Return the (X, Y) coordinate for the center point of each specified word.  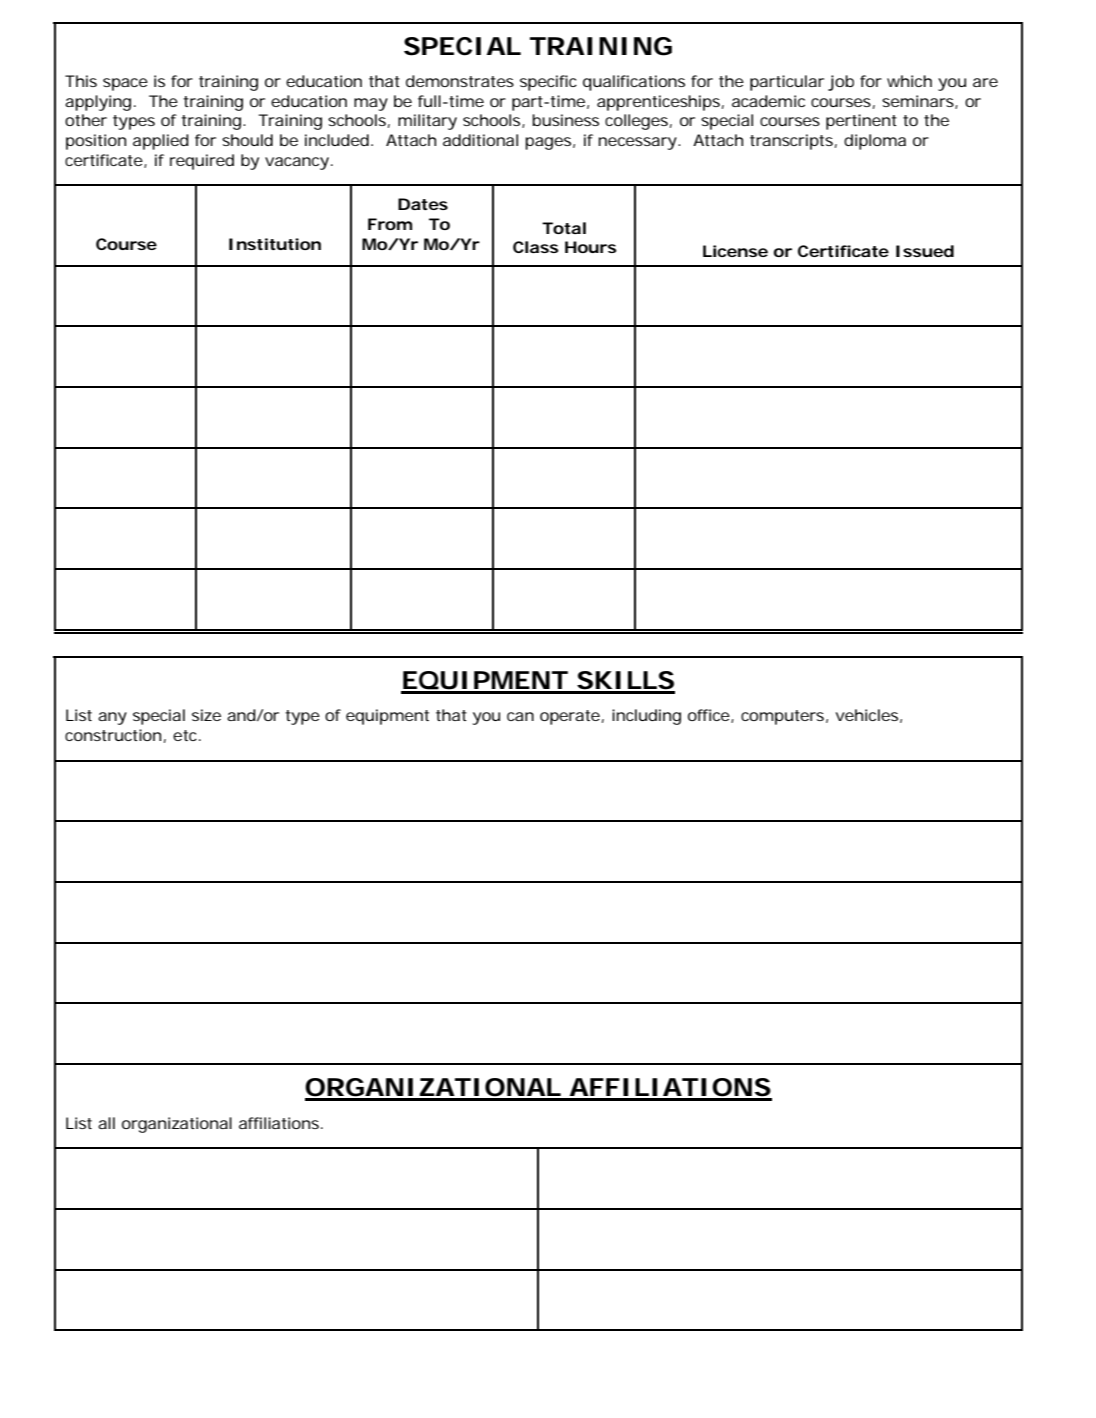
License (735, 251)
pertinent (861, 122)
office (710, 716)
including (646, 717)
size (206, 715)
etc (187, 735)
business (565, 120)
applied (161, 142)
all (106, 1123)
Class (536, 247)
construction (113, 735)
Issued (925, 251)
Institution (275, 244)
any (112, 718)
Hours (591, 247)
